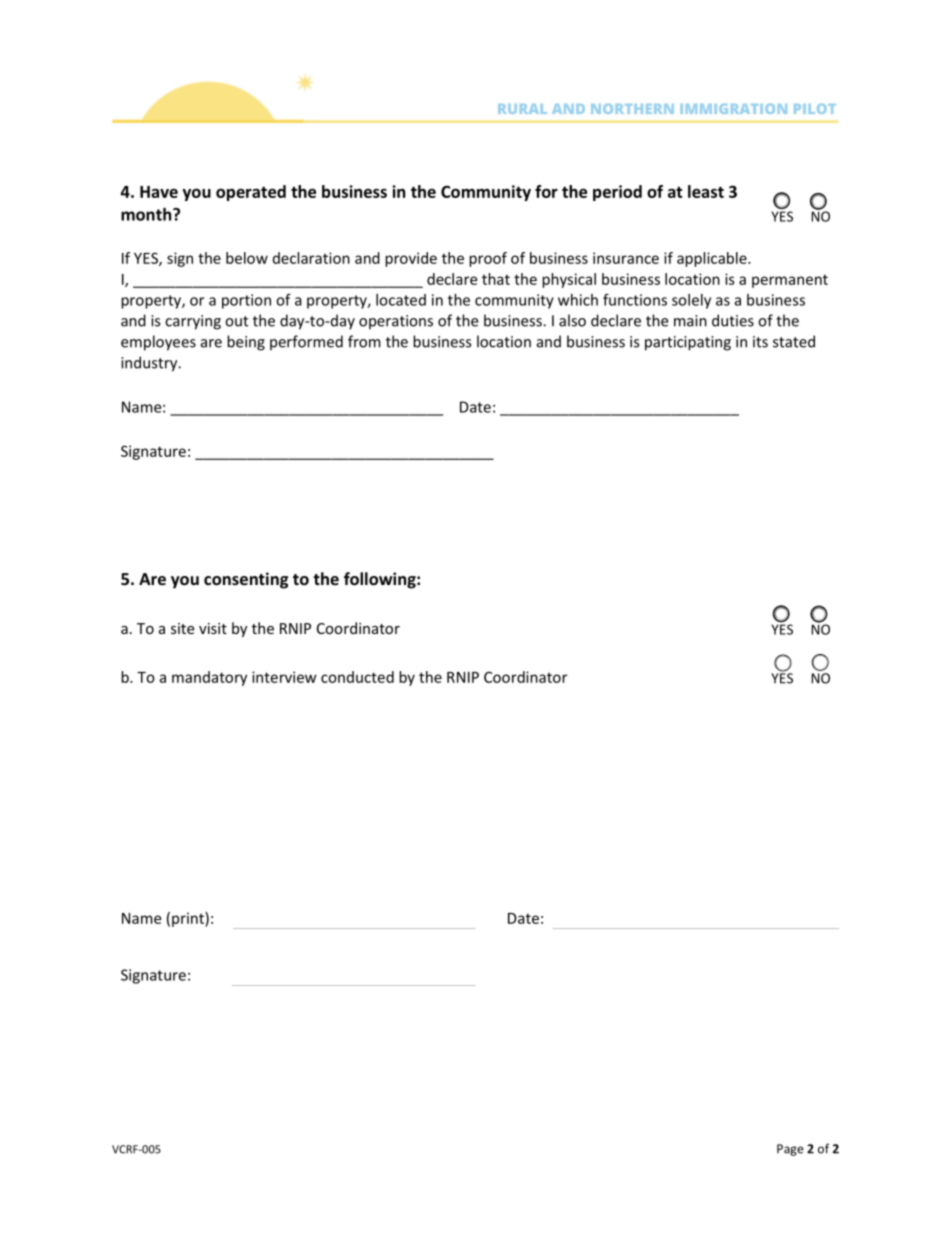 This screenshot has height=1233, width=952. Describe the element at coordinates (364, 341) in the screenshot. I see `from` at that location.
